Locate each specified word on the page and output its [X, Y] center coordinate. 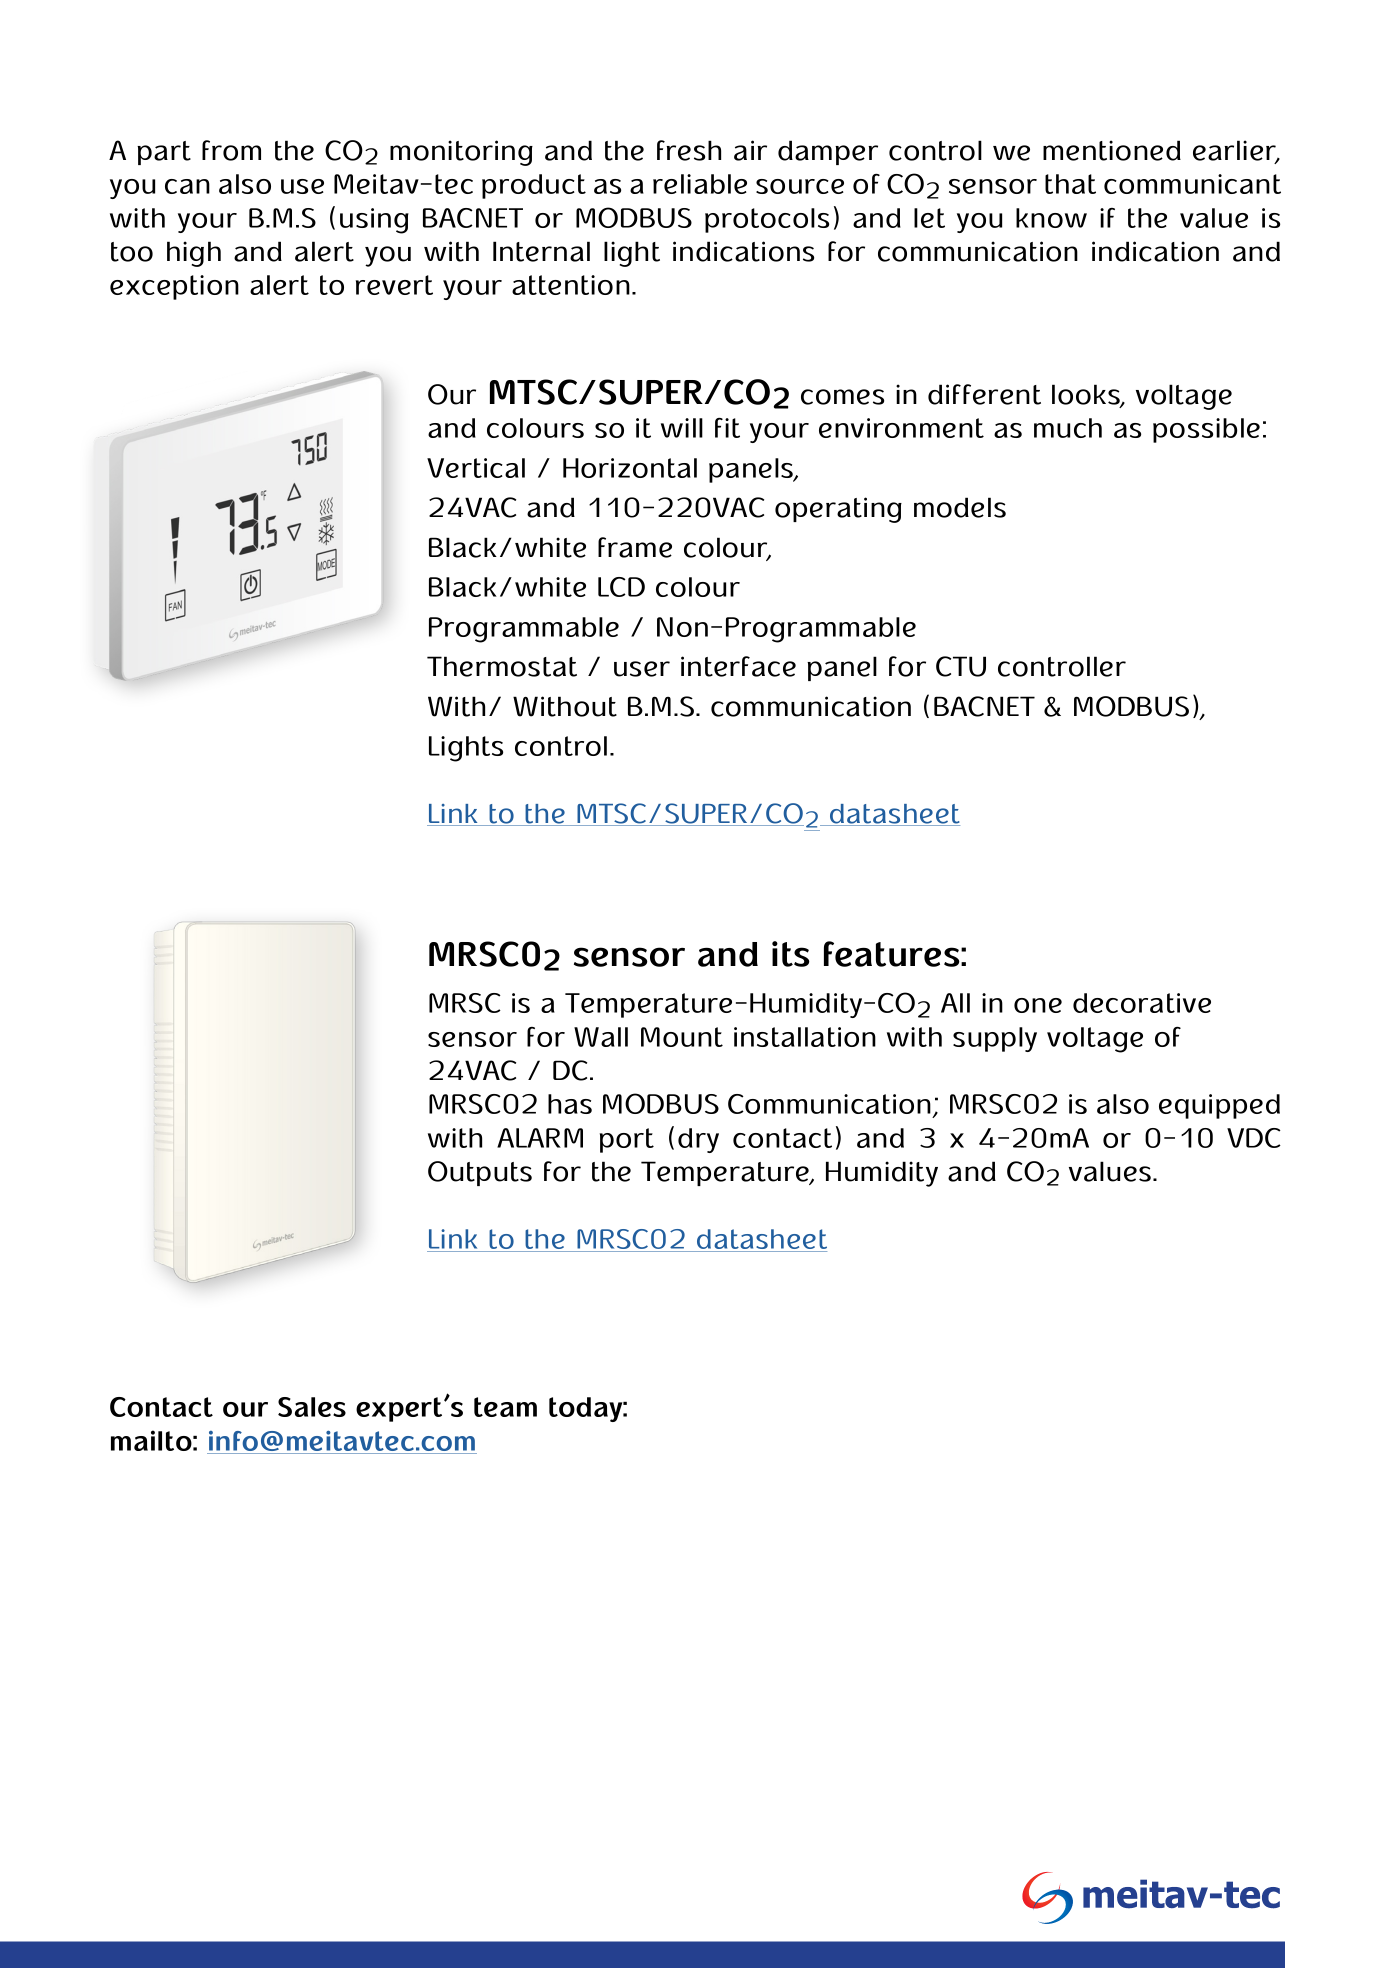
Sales [312, 1407]
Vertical [476, 468]
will [682, 428]
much [1068, 428]
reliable [700, 184]
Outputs [480, 1173]
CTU [961, 666]
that [1070, 184]
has [570, 1104]
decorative [1142, 1003]
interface [738, 666]
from [231, 150]
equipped [1219, 1106]
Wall [601, 1037]
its [791, 954]
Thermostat [502, 666]
